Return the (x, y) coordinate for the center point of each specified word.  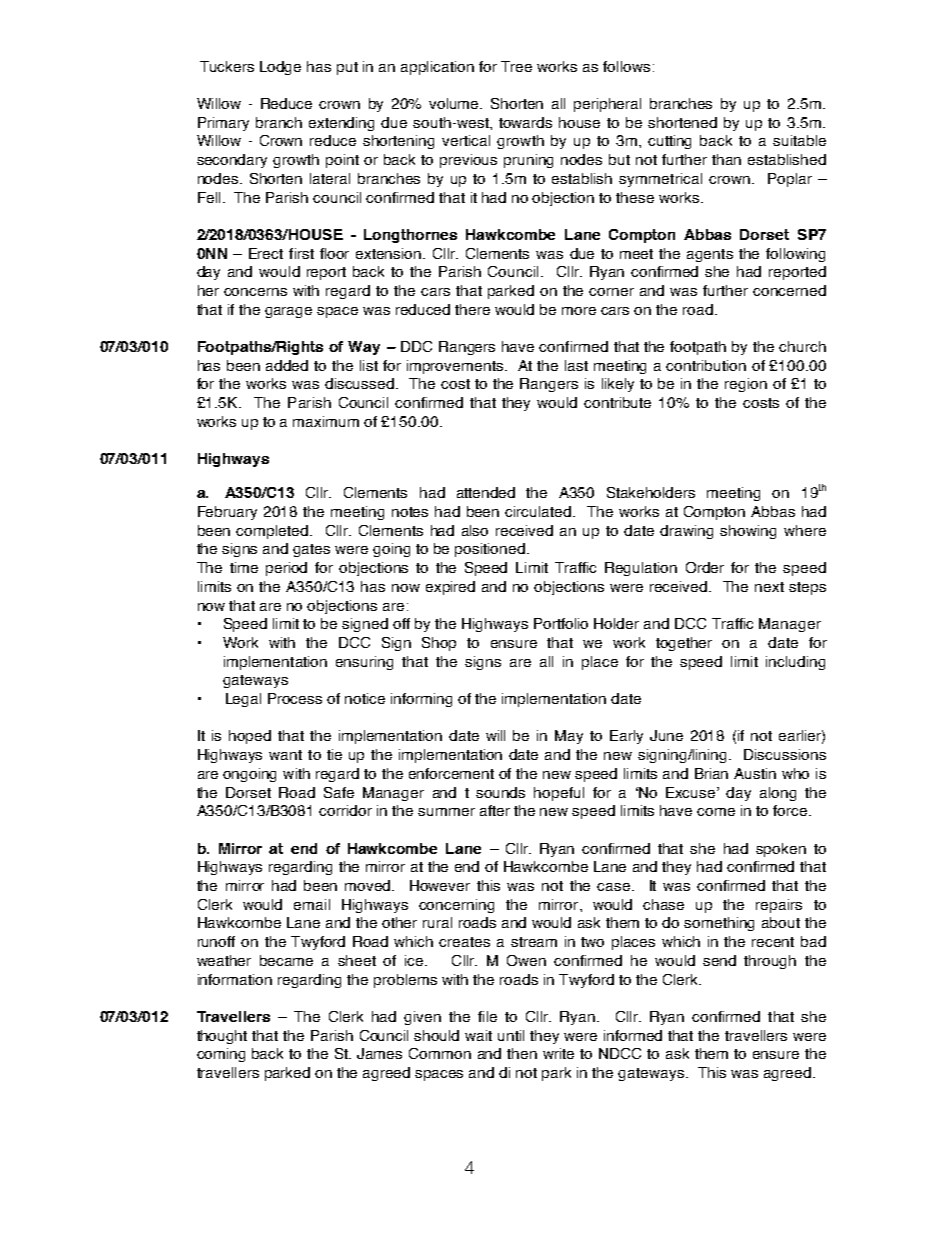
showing (748, 532)
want (285, 755)
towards (525, 122)
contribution (706, 365)
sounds (500, 792)
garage (288, 312)
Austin (755, 773)
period (286, 569)
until (511, 1035)
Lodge (280, 68)
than (726, 159)
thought (222, 1037)
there (472, 309)
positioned (490, 550)
